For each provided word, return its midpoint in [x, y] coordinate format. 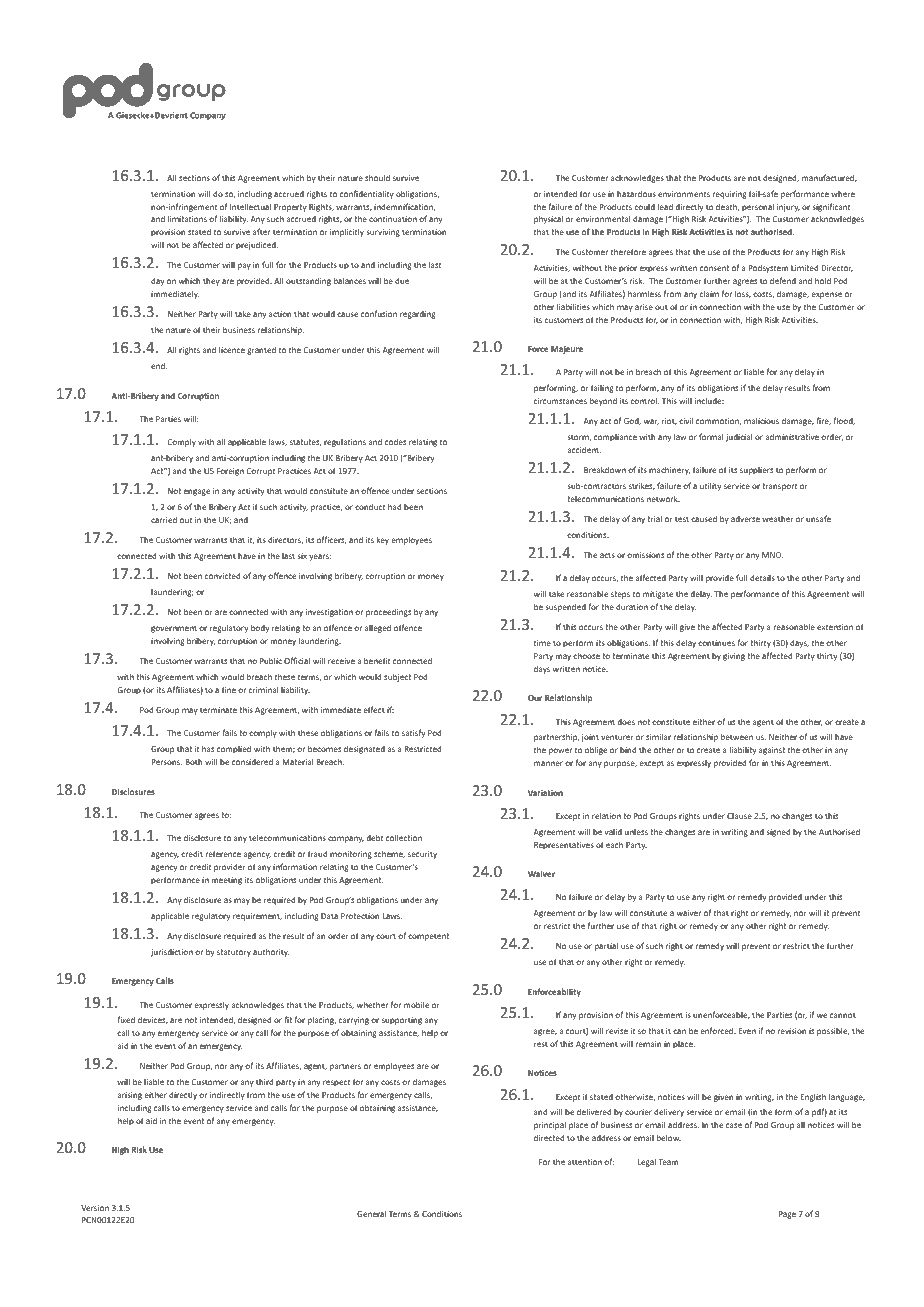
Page [787, 1215]
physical [548, 219]
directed [549, 1137]
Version [95, 1208]
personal [758, 207]
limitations [187, 218]
